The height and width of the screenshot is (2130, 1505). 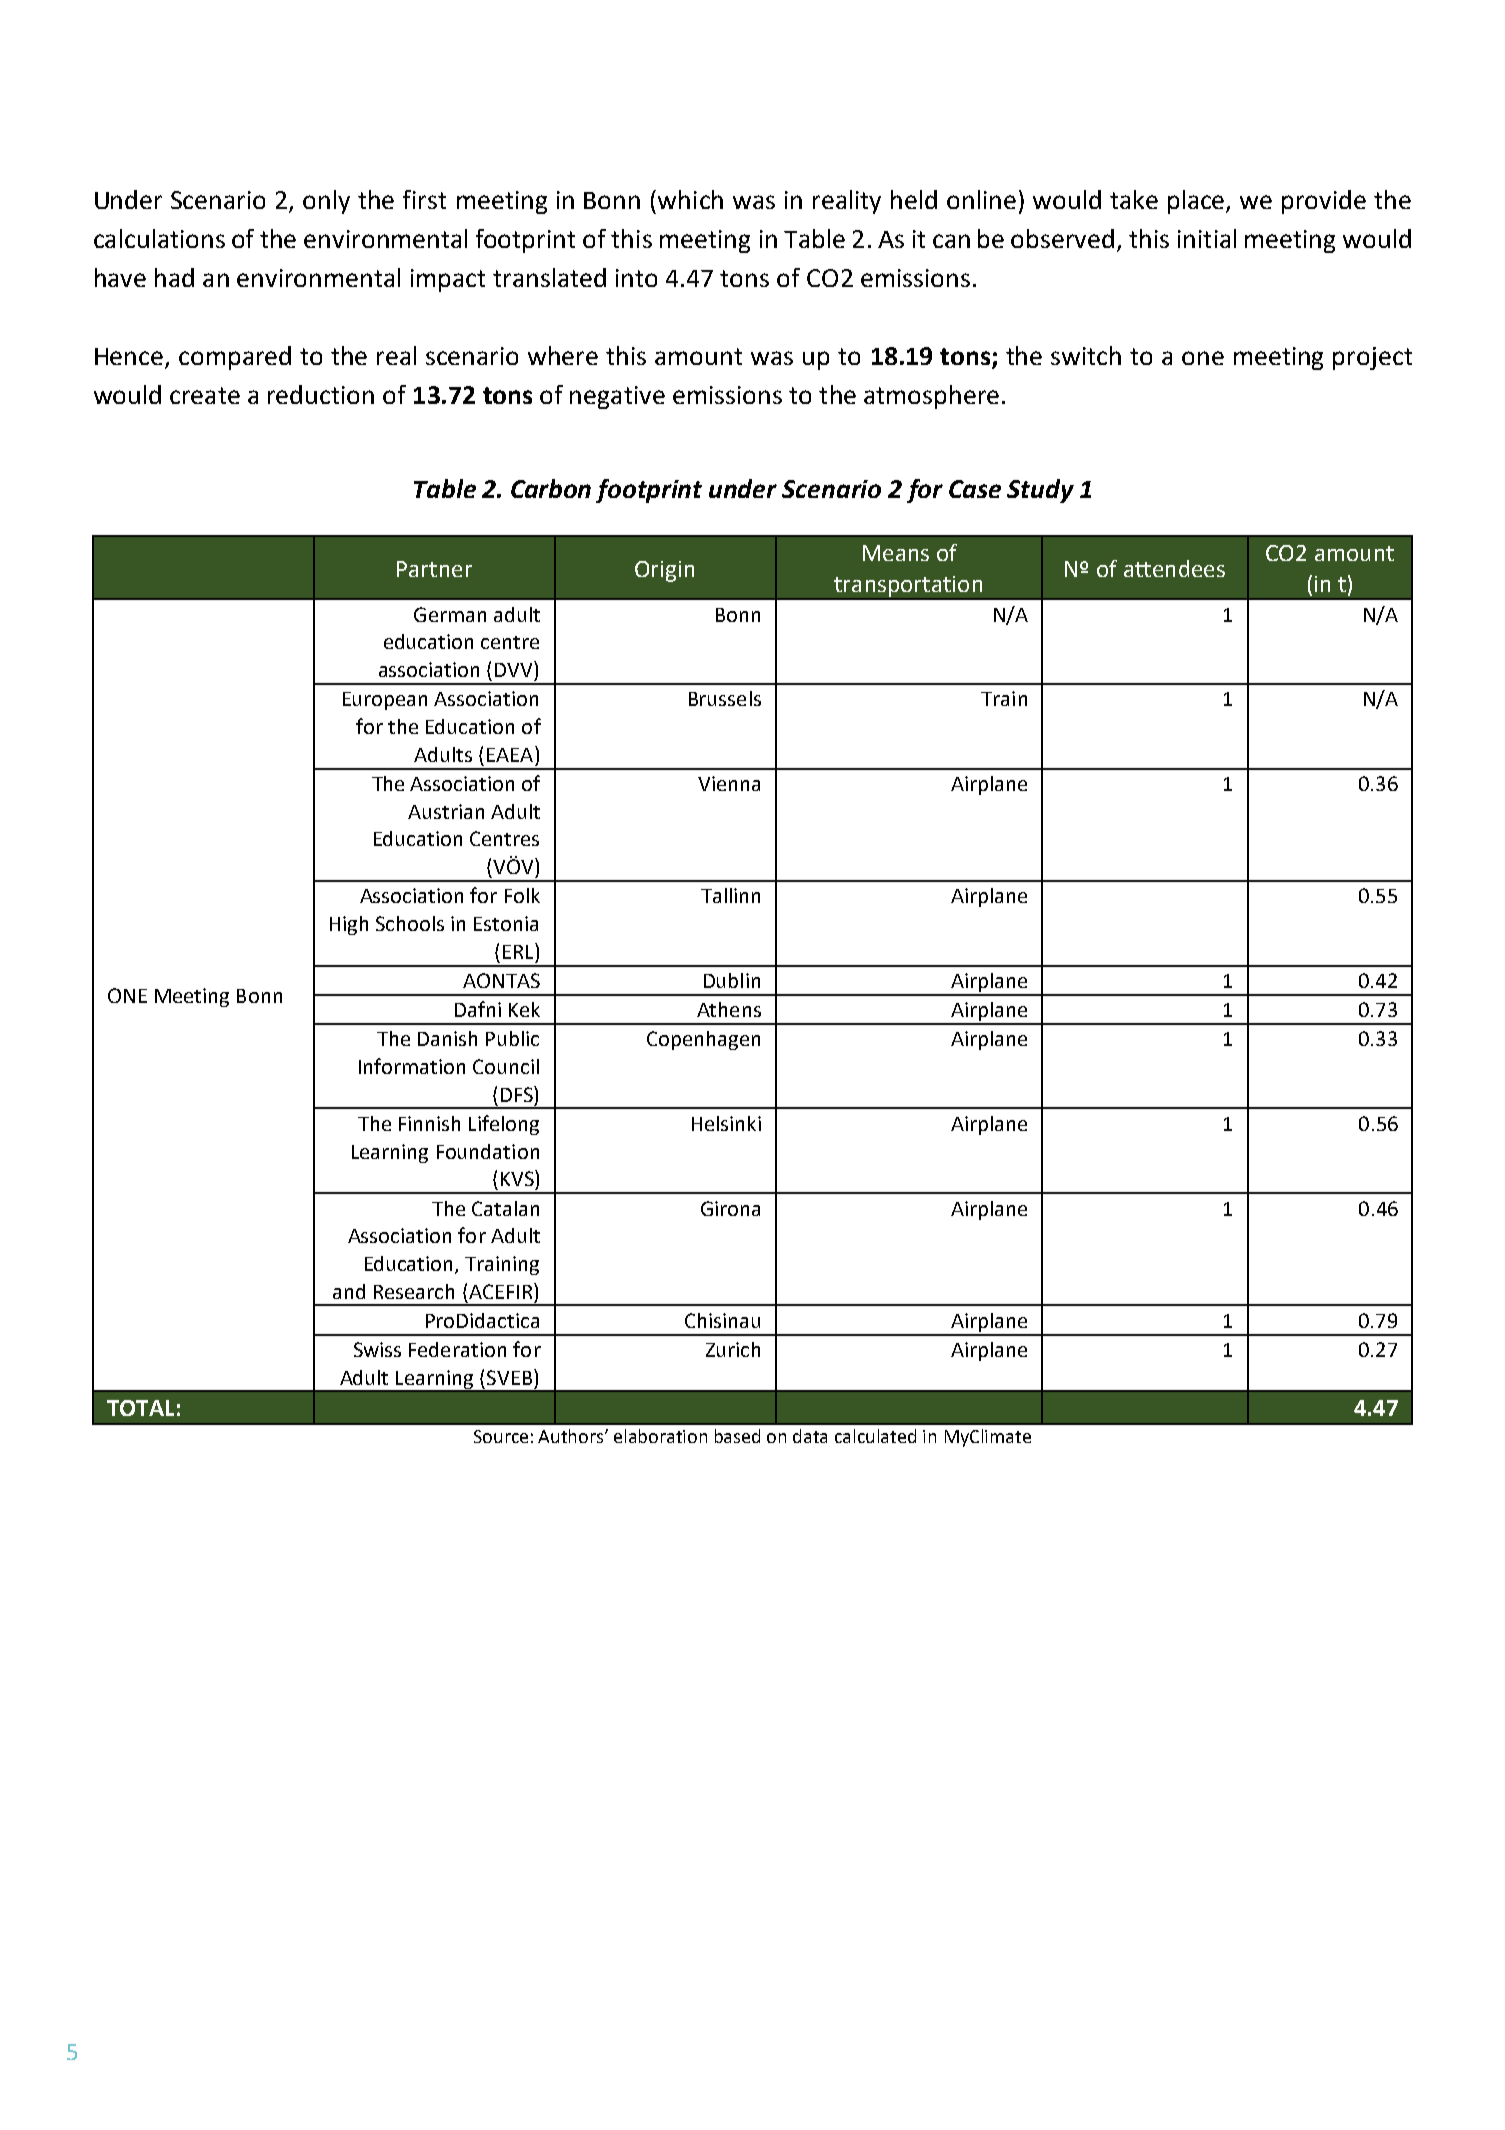 I want to click on Partner, so click(x=434, y=569).
